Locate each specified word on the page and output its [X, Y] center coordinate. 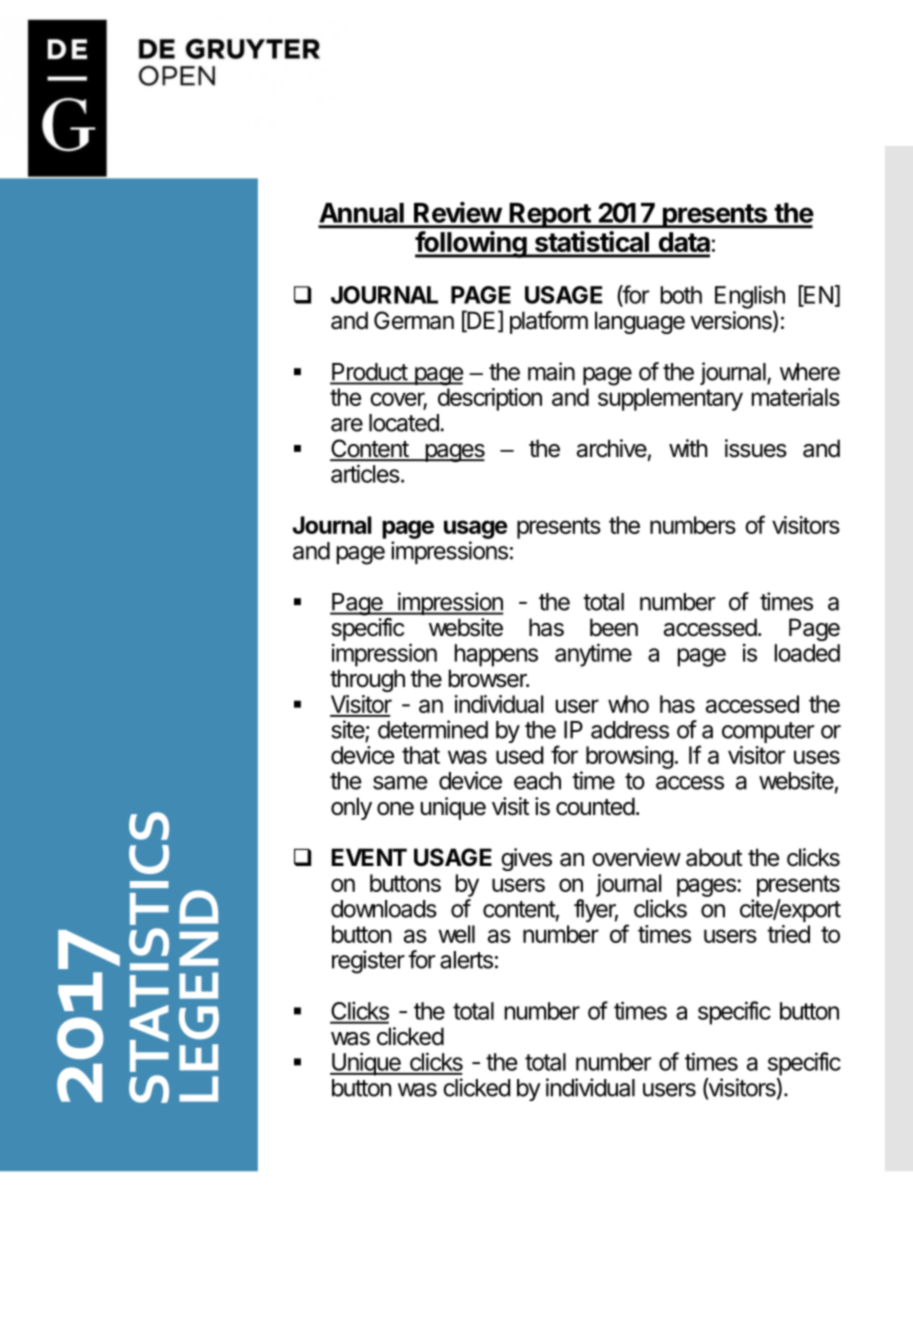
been [614, 627]
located [405, 423]
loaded [807, 653]
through [367, 680]
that [421, 755]
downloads [384, 909]
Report [550, 215]
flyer [596, 910]
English [750, 298]
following [472, 244]
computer [768, 732]
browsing [630, 757]
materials [796, 397]
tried [788, 934]
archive [612, 448]
